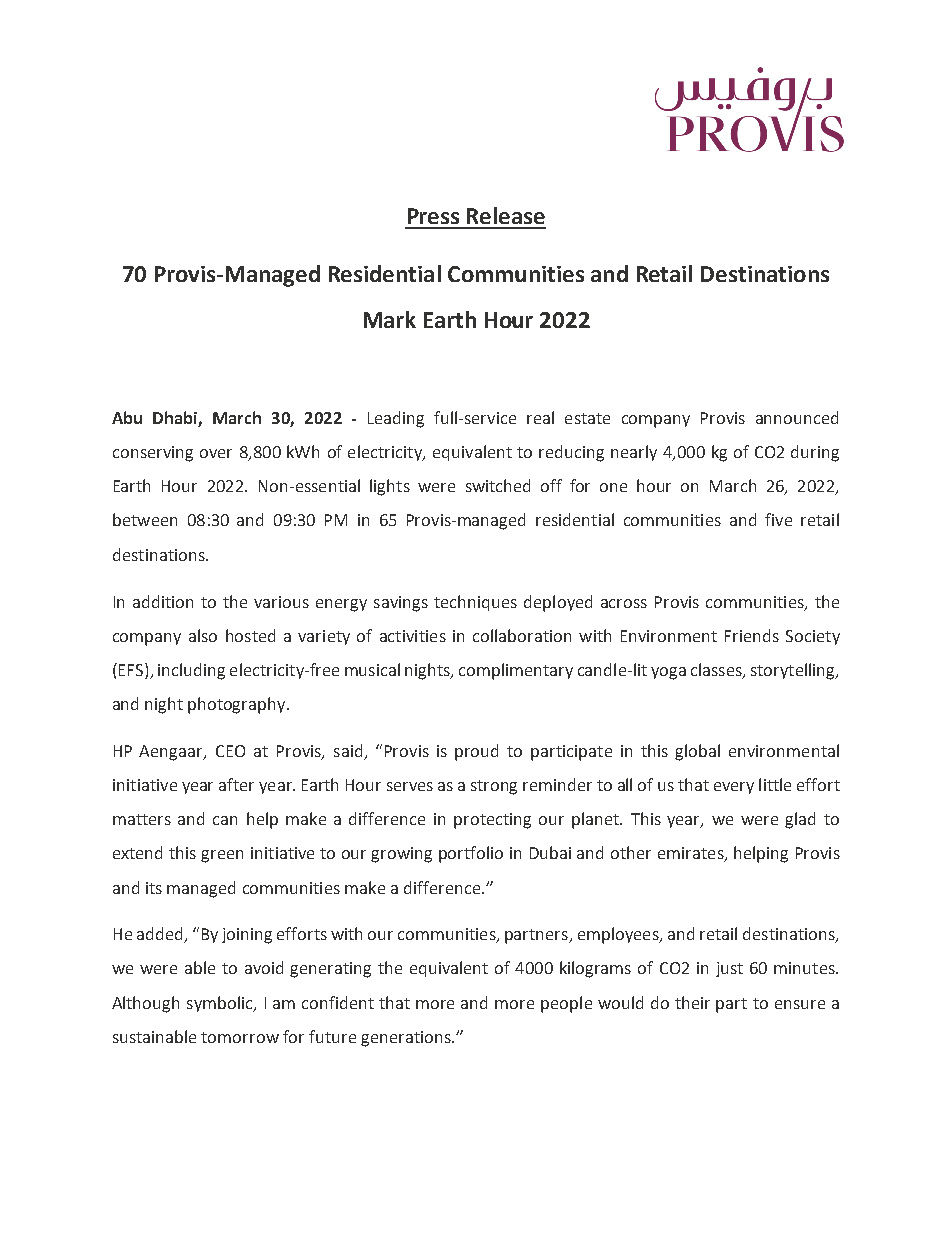  Describe the element at coordinates (797, 417) in the screenshot. I see `announced` at that location.
